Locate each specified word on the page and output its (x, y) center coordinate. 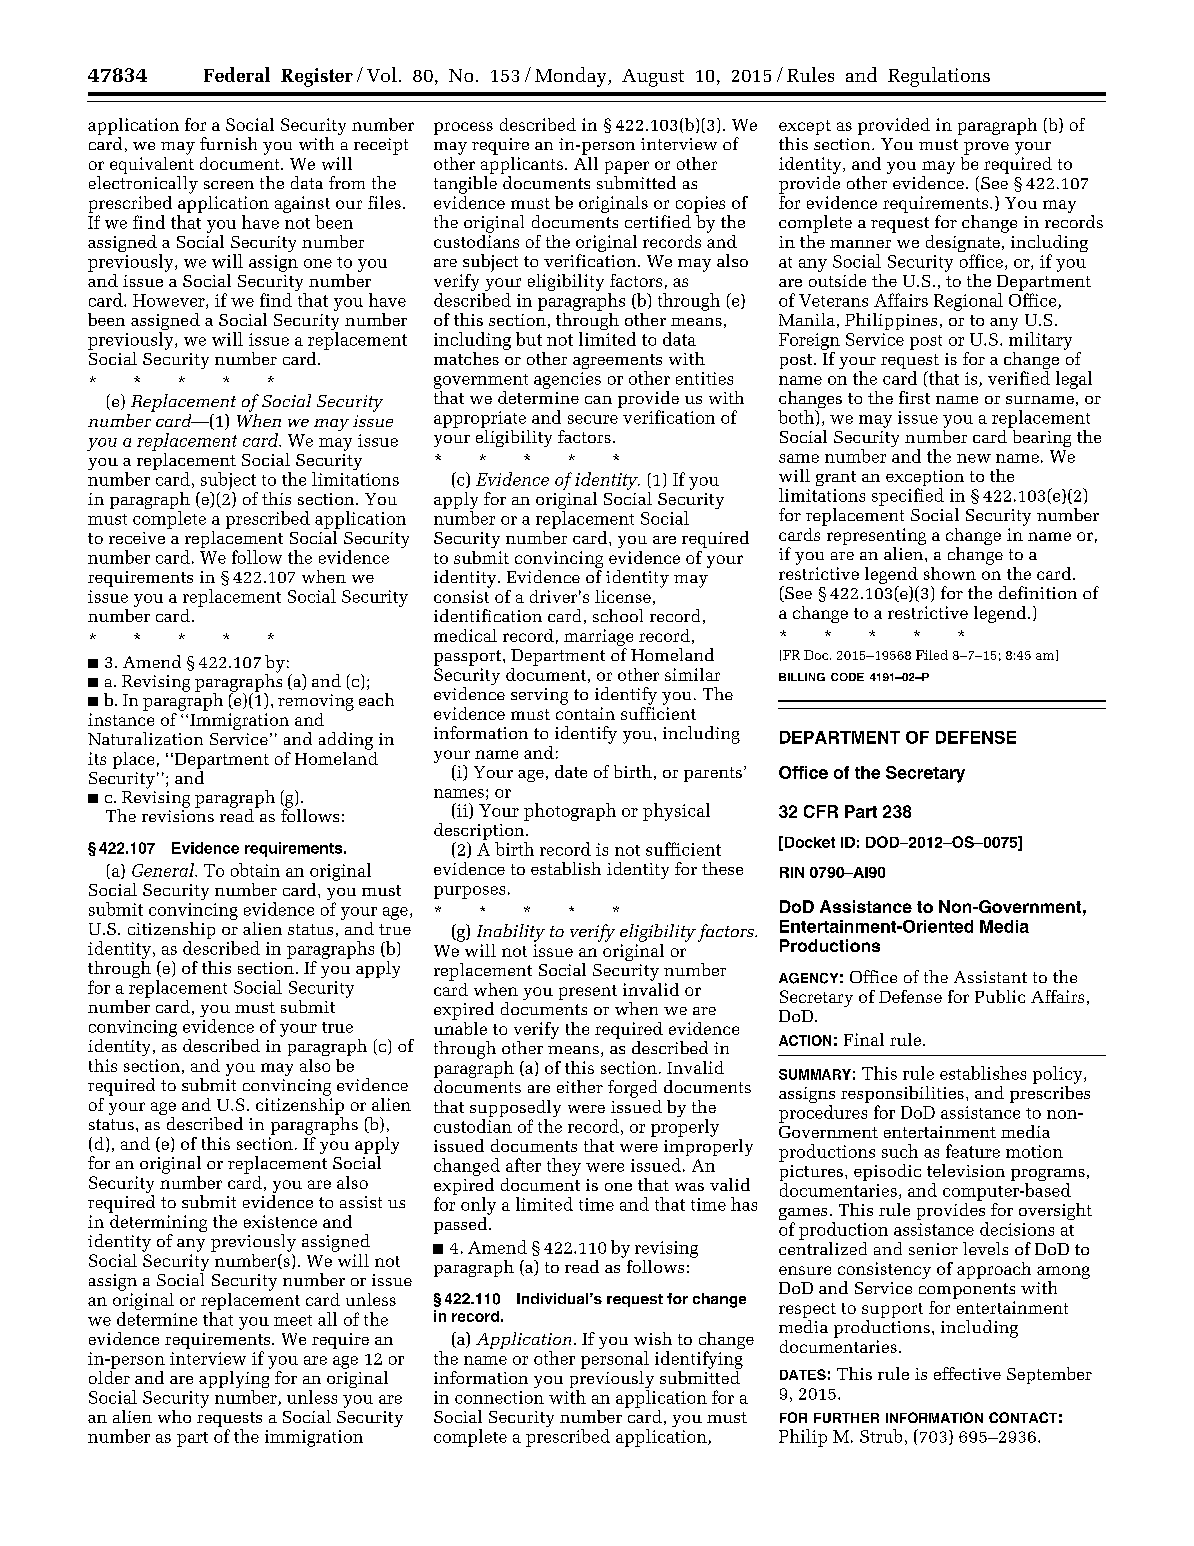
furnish (228, 143)
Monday (572, 77)
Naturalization (145, 738)
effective (967, 1373)
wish (653, 1338)
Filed (932, 655)
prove (986, 148)
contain (585, 713)
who (174, 1416)
